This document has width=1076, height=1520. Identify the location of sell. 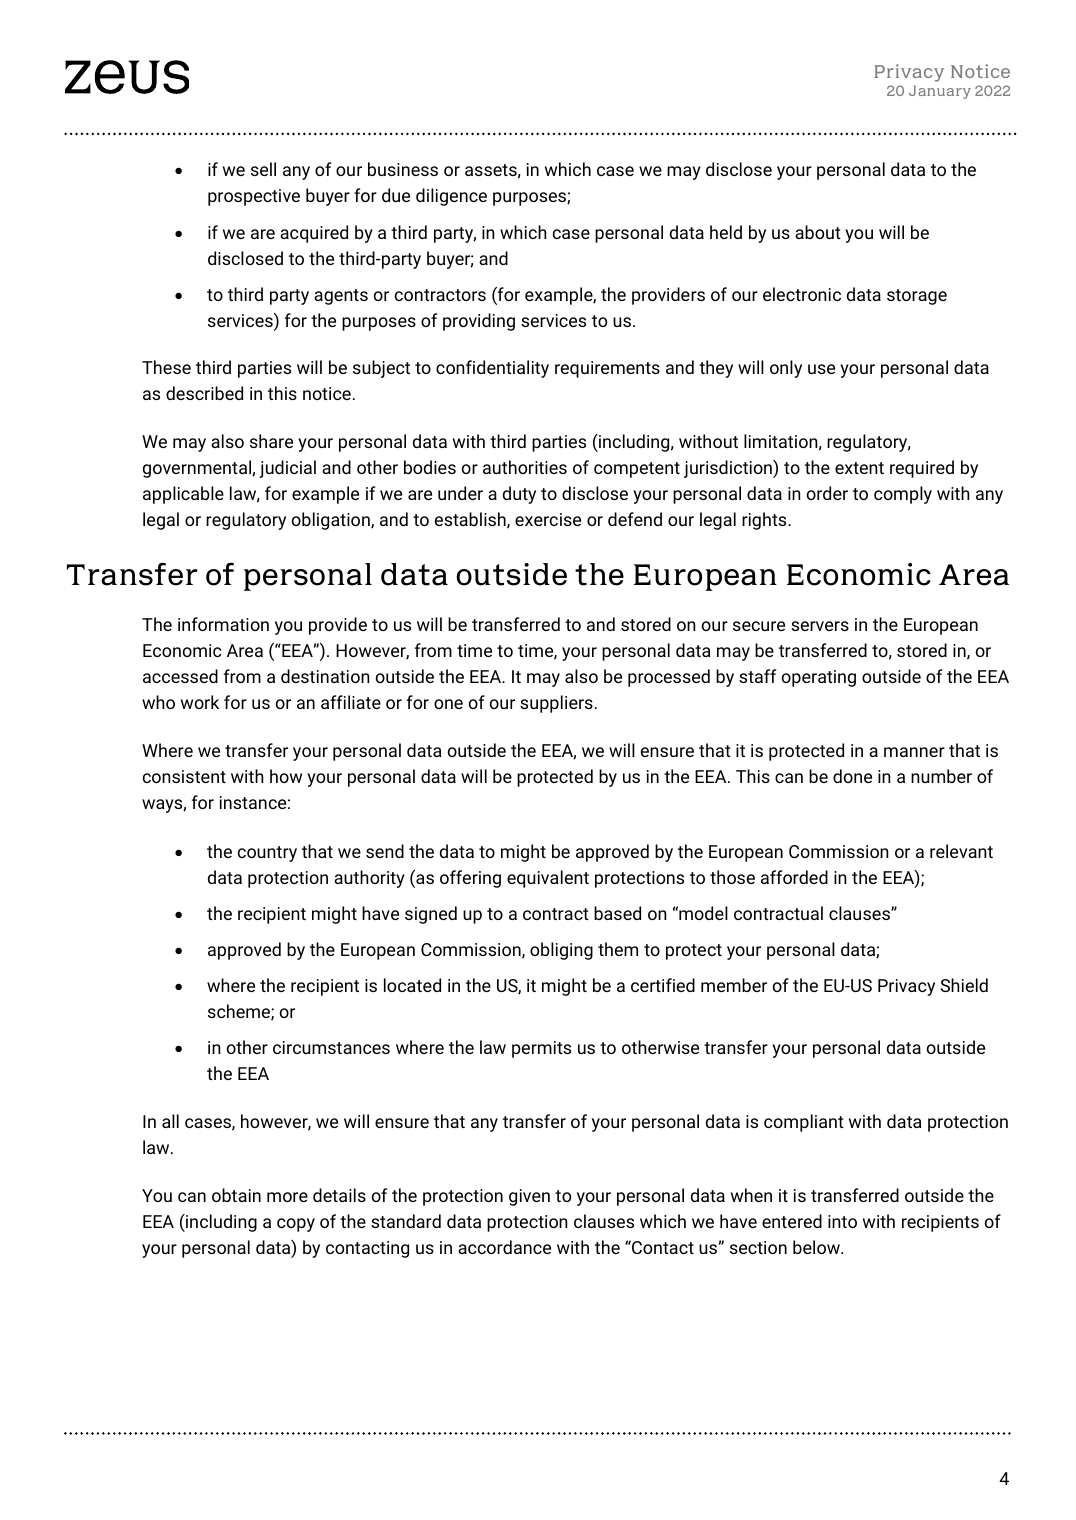
(263, 169).
